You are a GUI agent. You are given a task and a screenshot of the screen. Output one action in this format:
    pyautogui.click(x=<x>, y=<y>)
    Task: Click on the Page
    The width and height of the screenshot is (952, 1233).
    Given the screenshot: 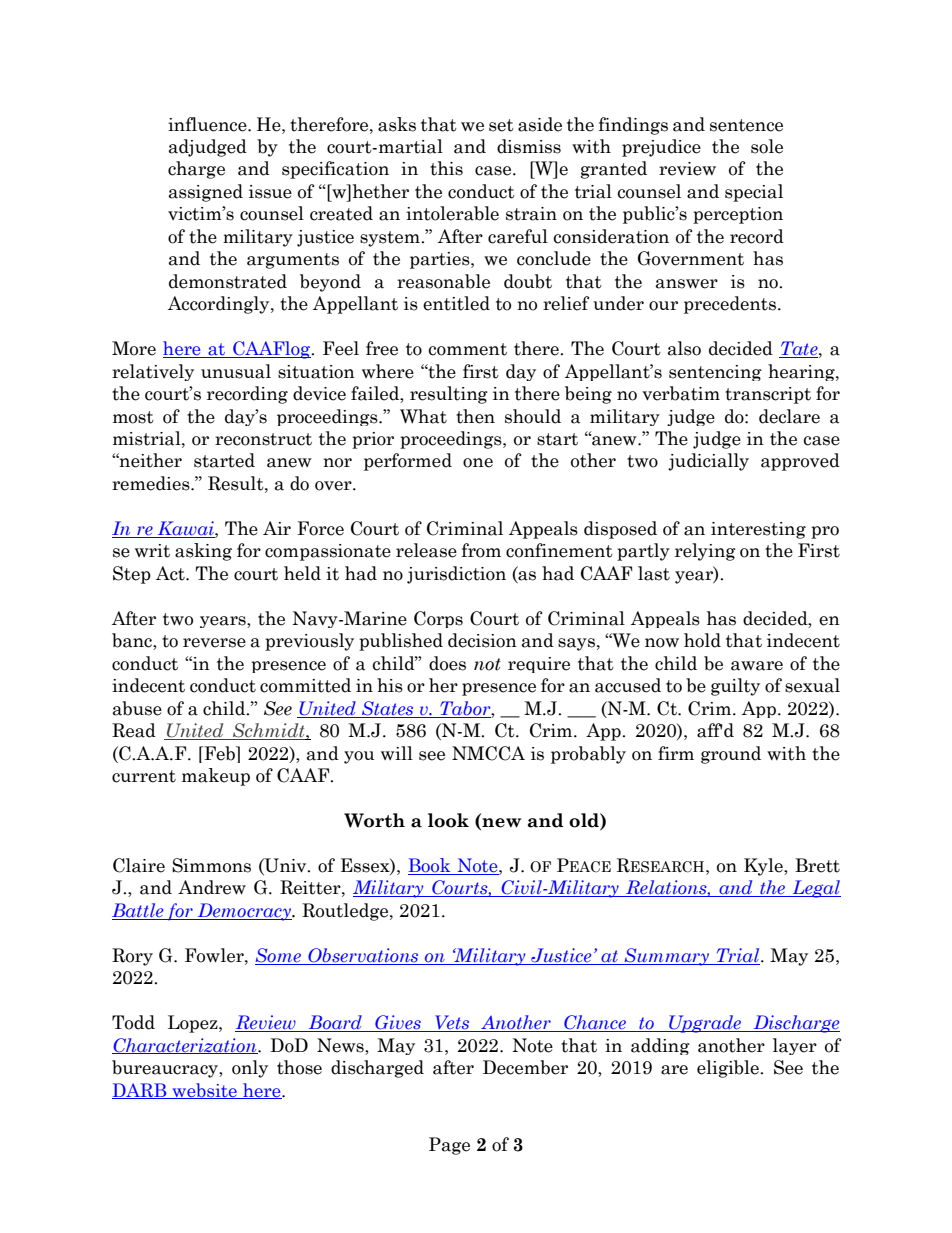 What is the action you would take?
    pyautogui.click(x=449, y=1146)
